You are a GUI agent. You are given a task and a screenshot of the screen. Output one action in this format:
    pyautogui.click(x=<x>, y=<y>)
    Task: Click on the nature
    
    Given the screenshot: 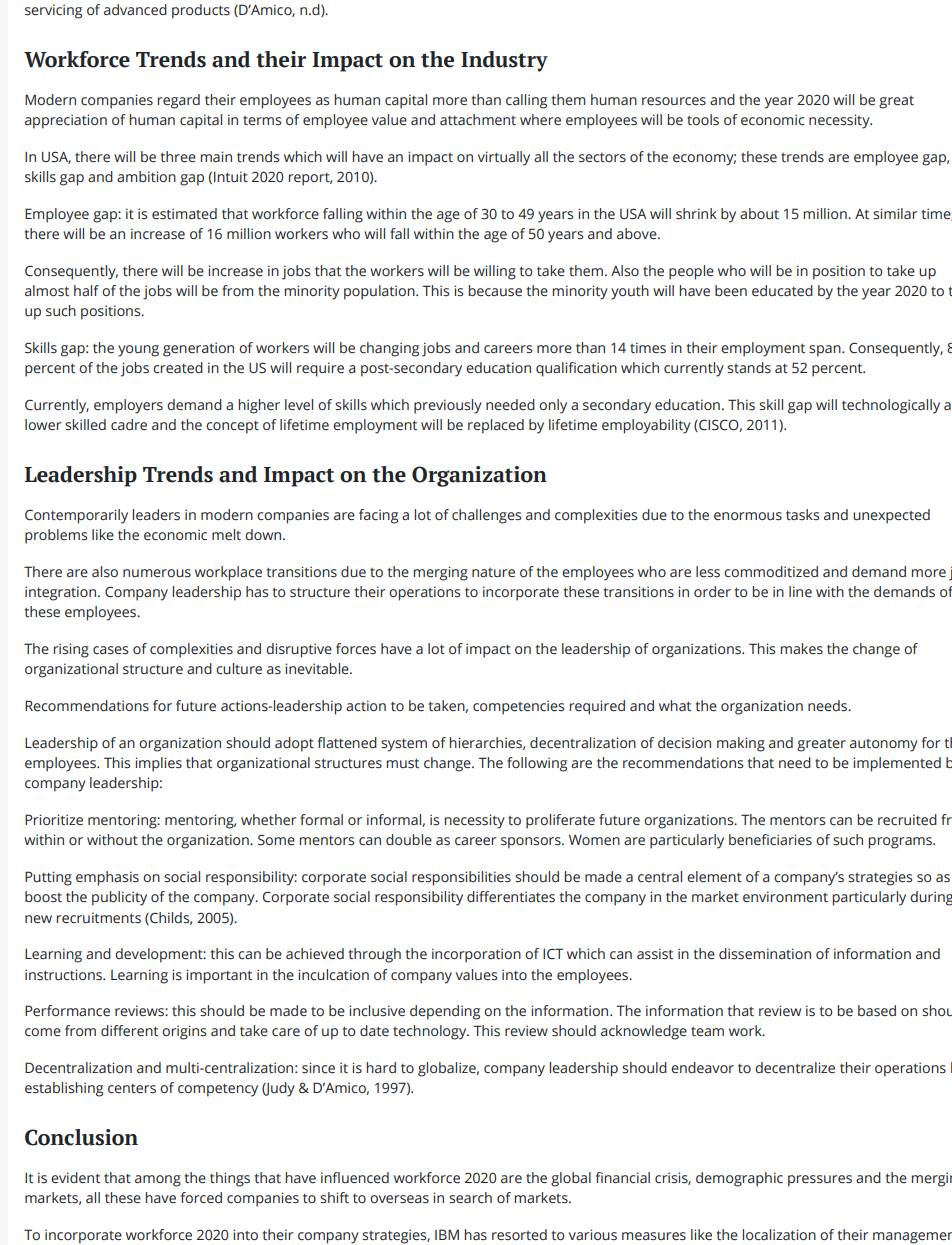 What is the action you would take?
    pyautogui.click(x=493, y=573)
